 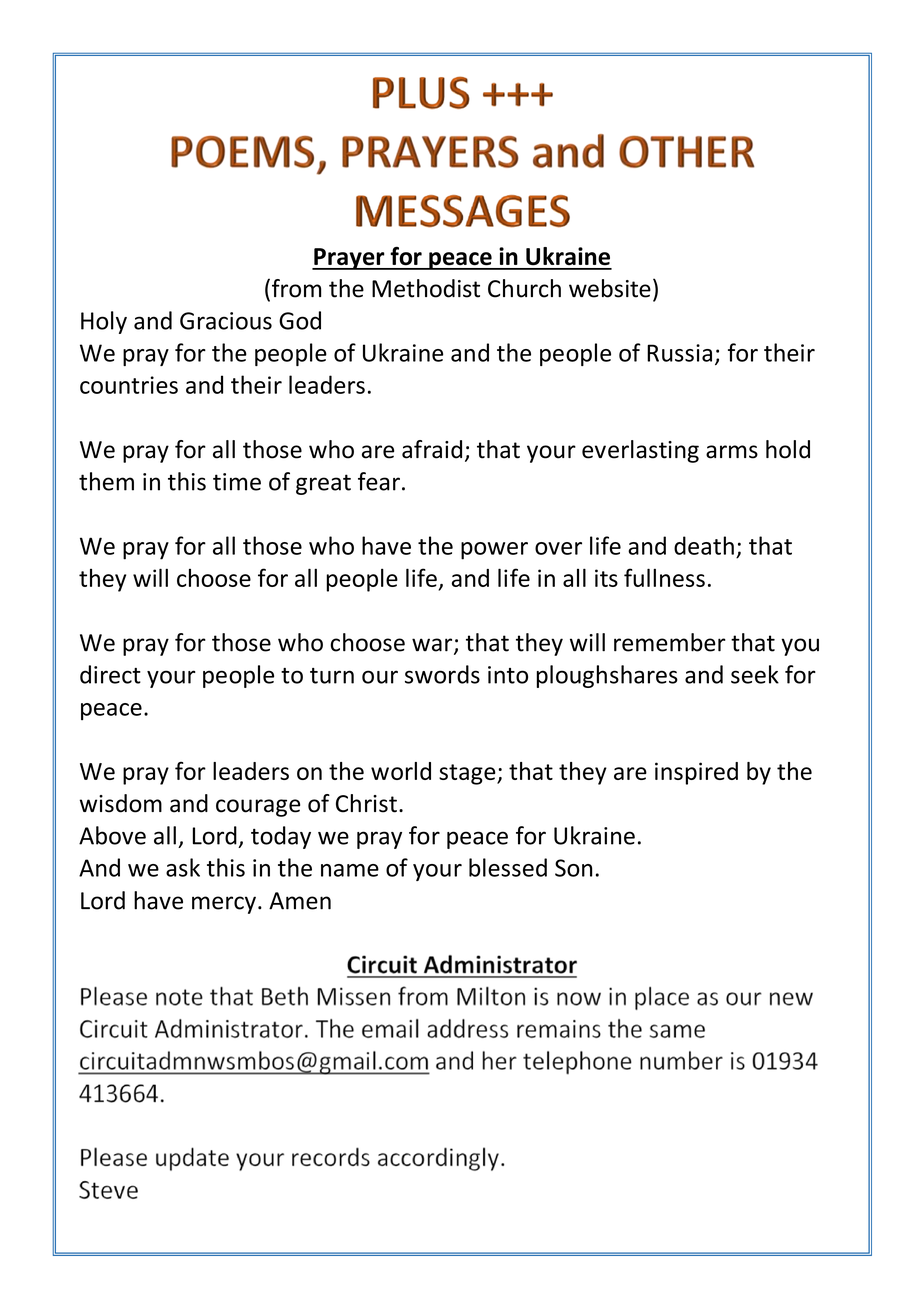 What do you see at coordinates (704, 545) in the screenshot?
I see `death` at bounding box center [704, 545].
